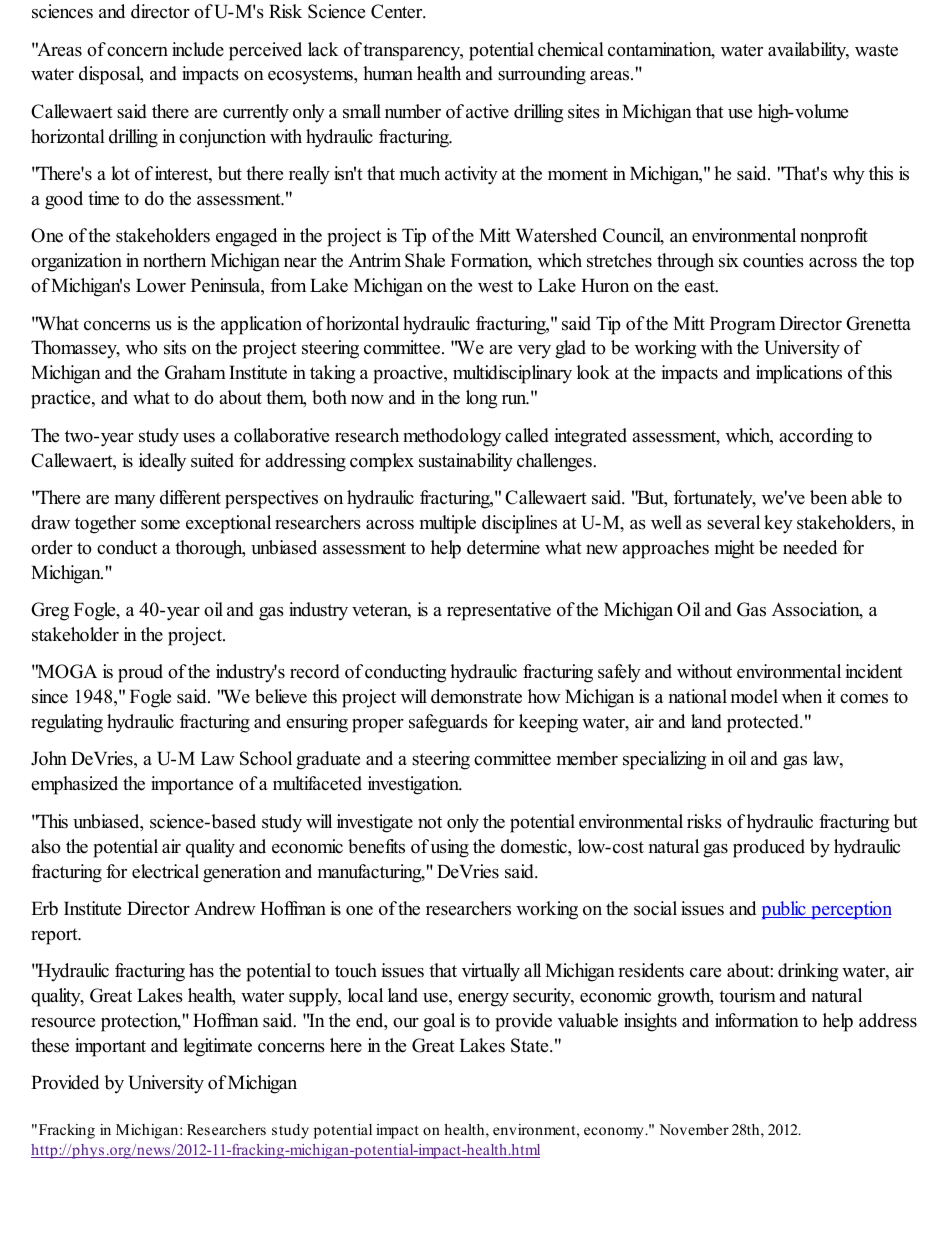  Describe the element at coordinates (808, 51) in the screenshot. I see `availability` at that location.
